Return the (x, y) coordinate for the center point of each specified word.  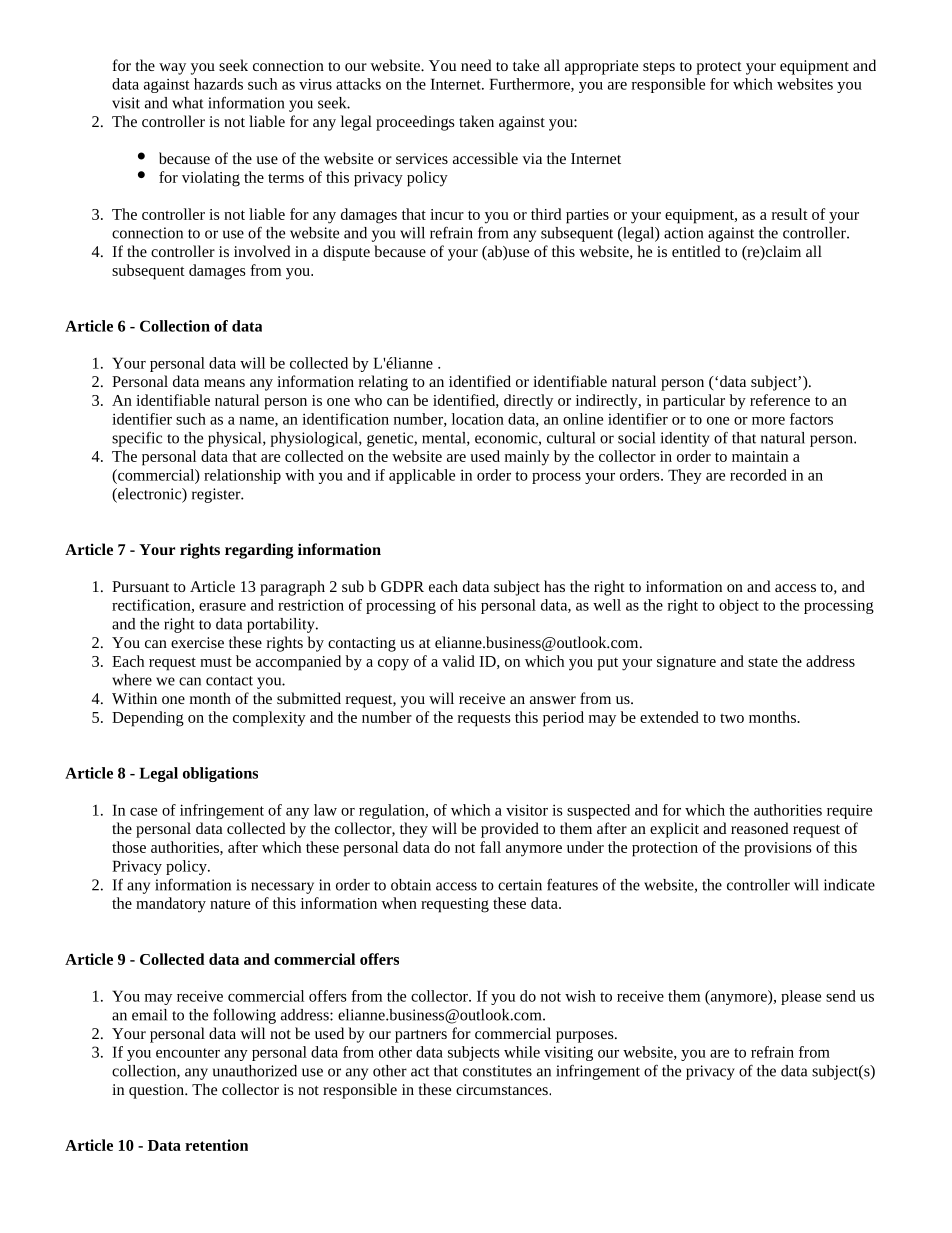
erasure (222, 607)
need (476, 65)
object (739, 606)
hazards (218, 84)
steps (659, 68)
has (554, 586)
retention (216, 1145)
